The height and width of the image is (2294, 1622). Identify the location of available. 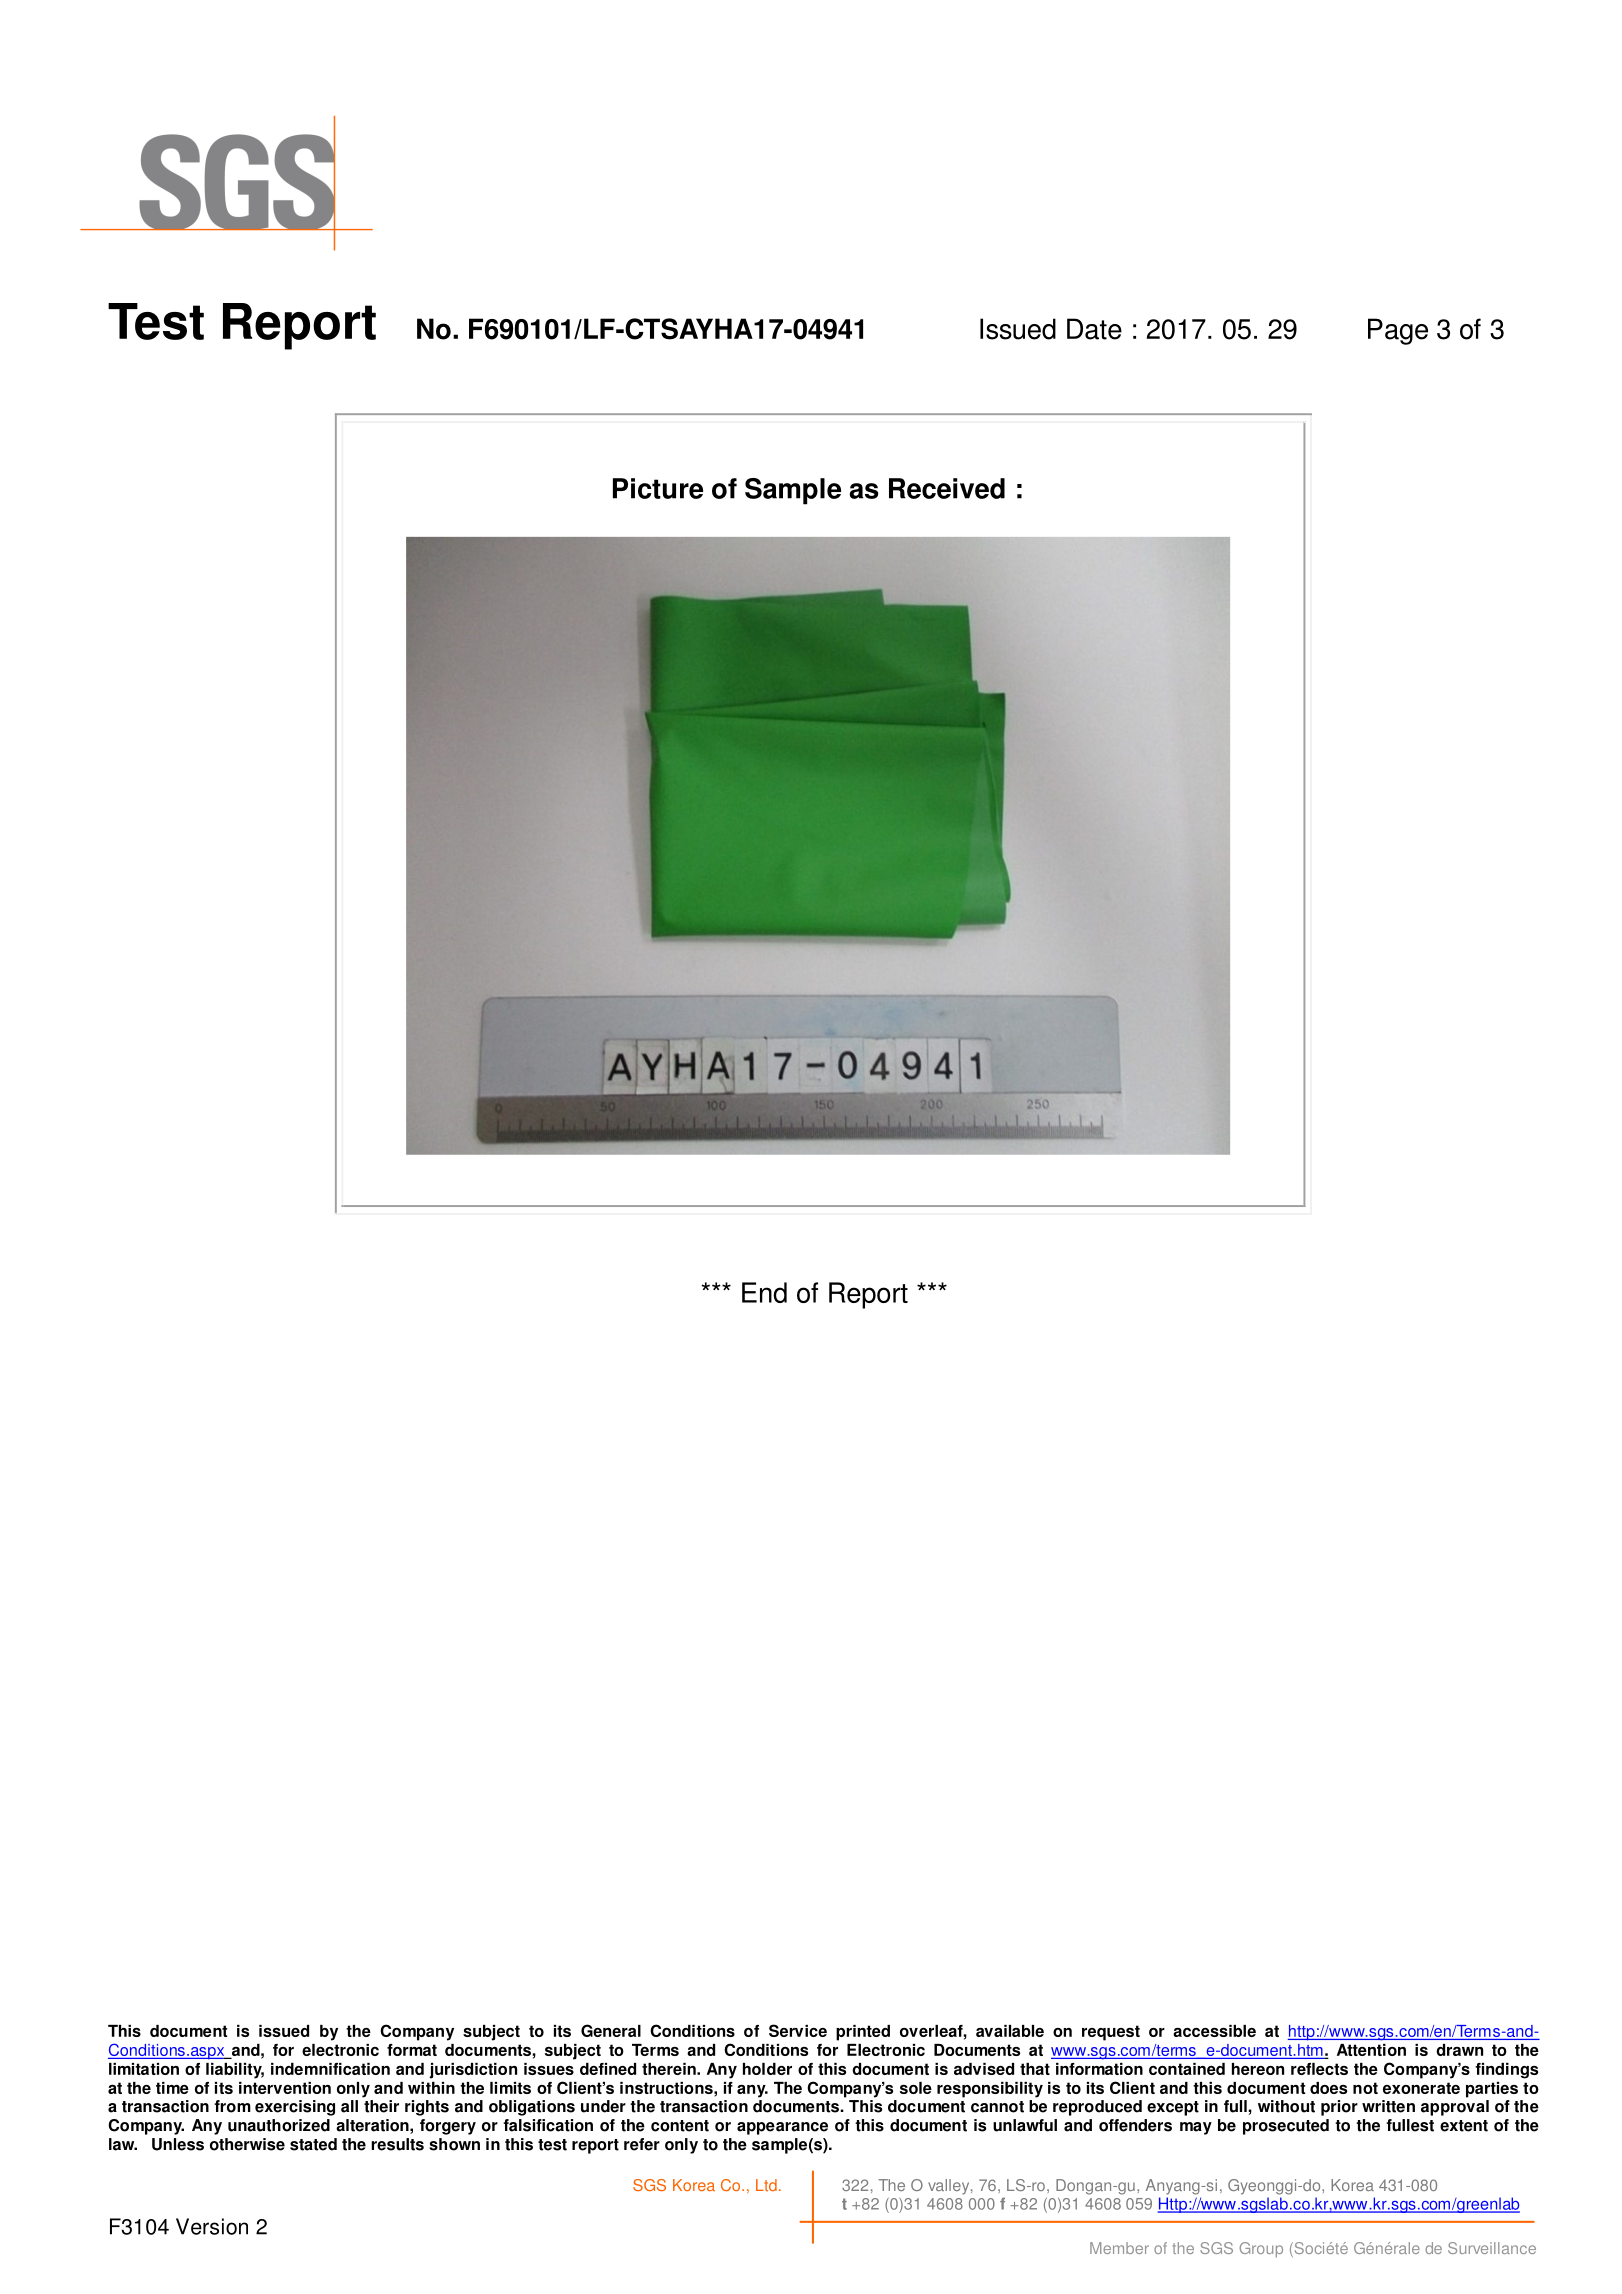
(1010, 2031).
